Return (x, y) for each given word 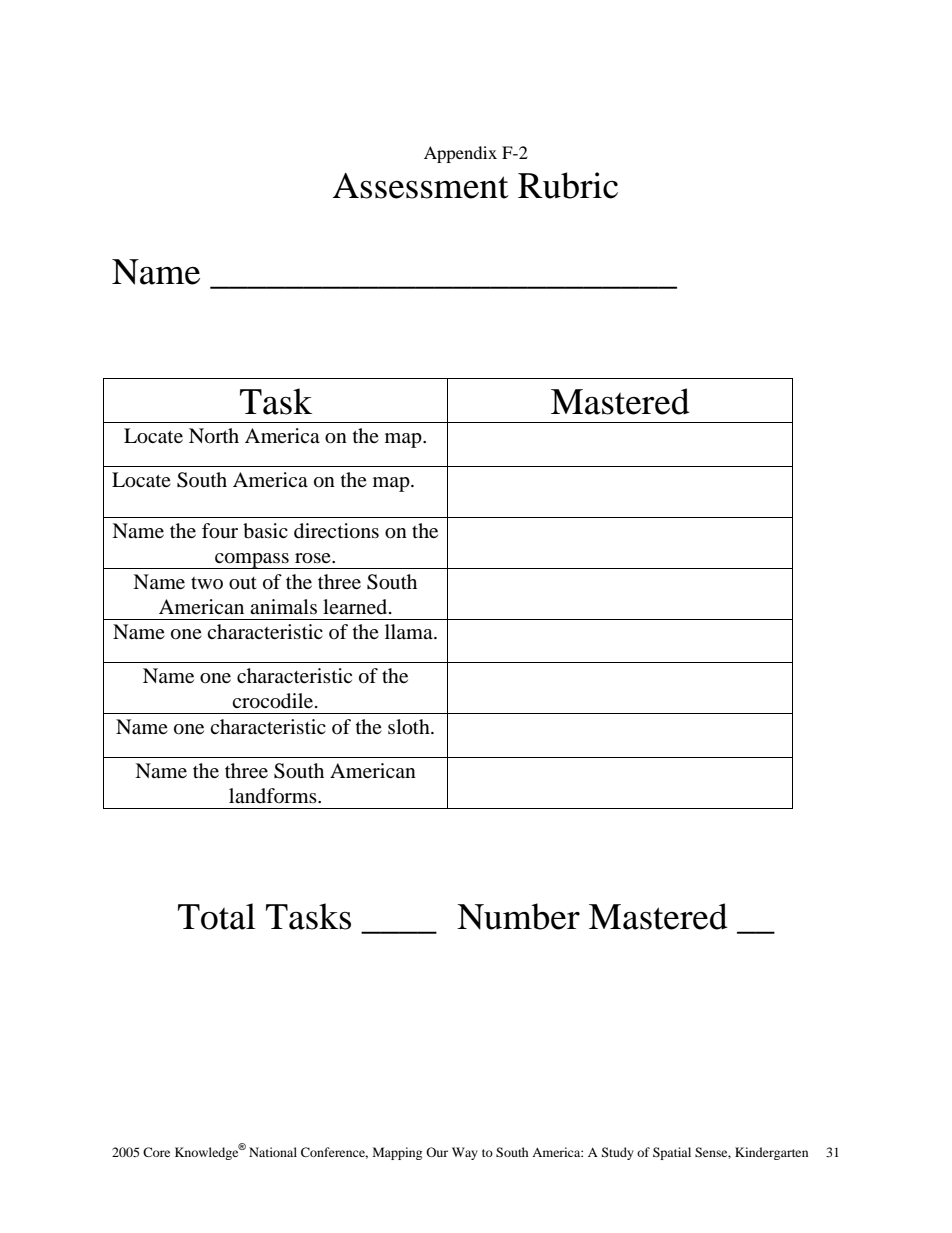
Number (518, 916)
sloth (410, 727)
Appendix (460, 154)
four (220, 531)
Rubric (568, 185)
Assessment (421, 186)
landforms (274, 796)
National (273, 1152)
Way (465, 1153)
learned (356, 607)
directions (336, 531)
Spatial (672, 1153)
